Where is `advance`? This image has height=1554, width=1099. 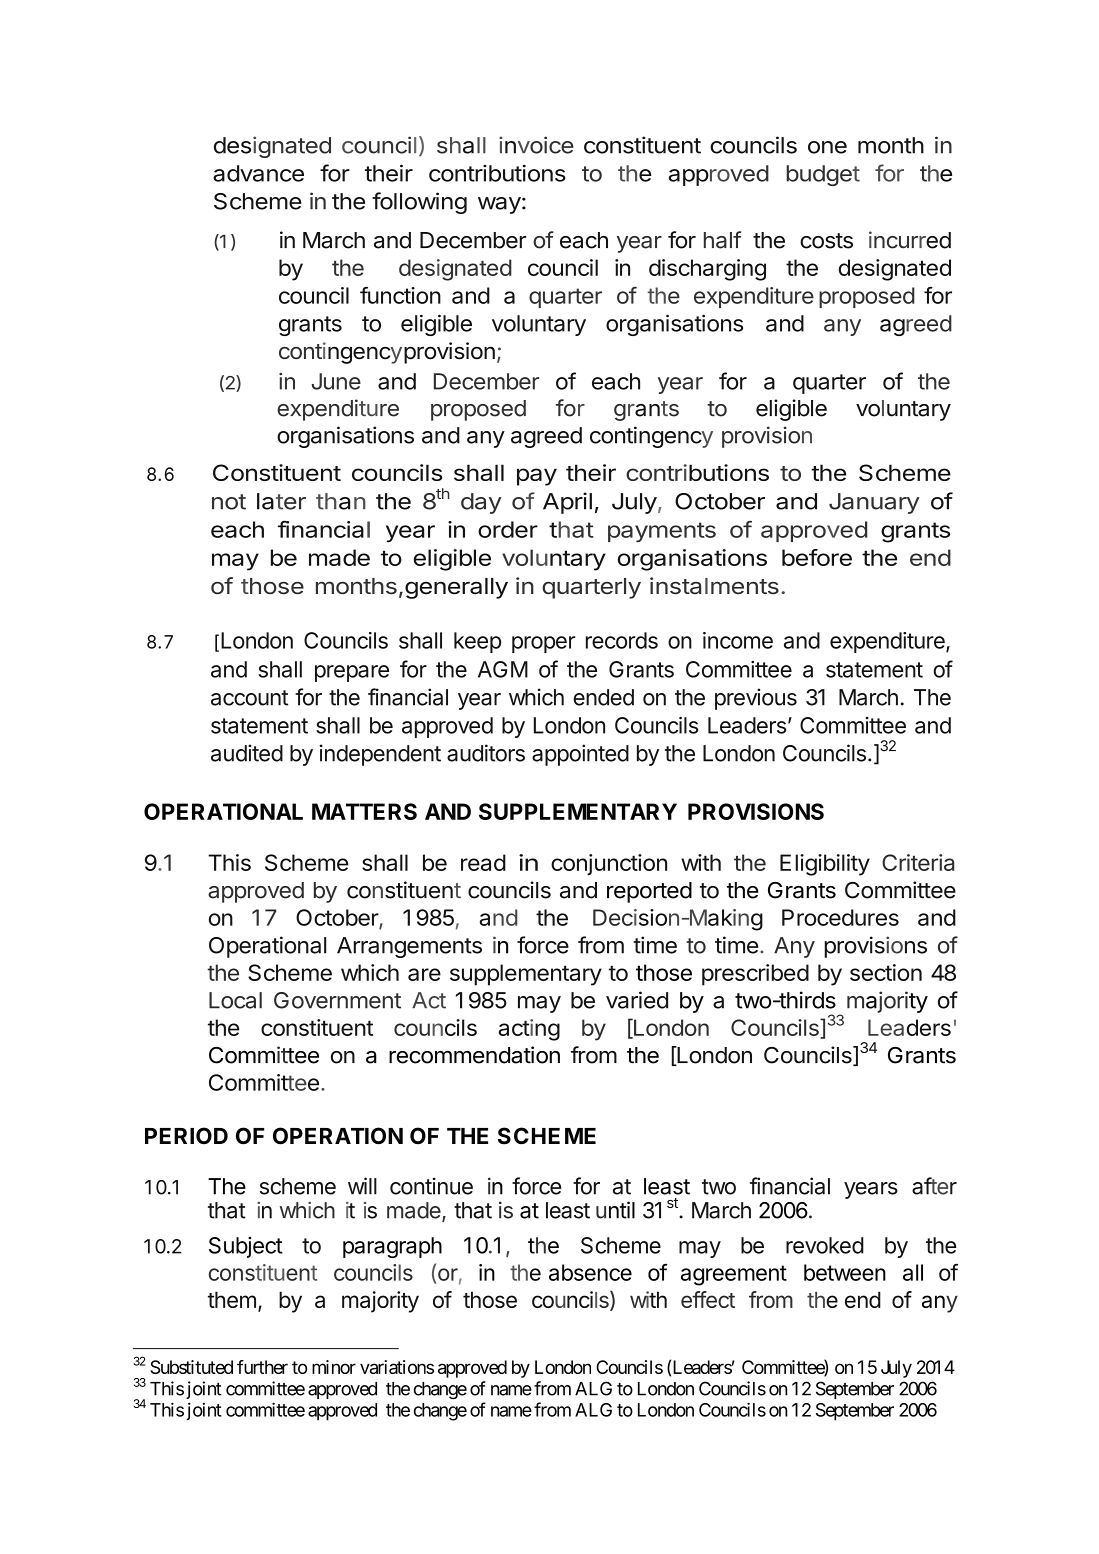
advance is located at coordinates (258, 173).
